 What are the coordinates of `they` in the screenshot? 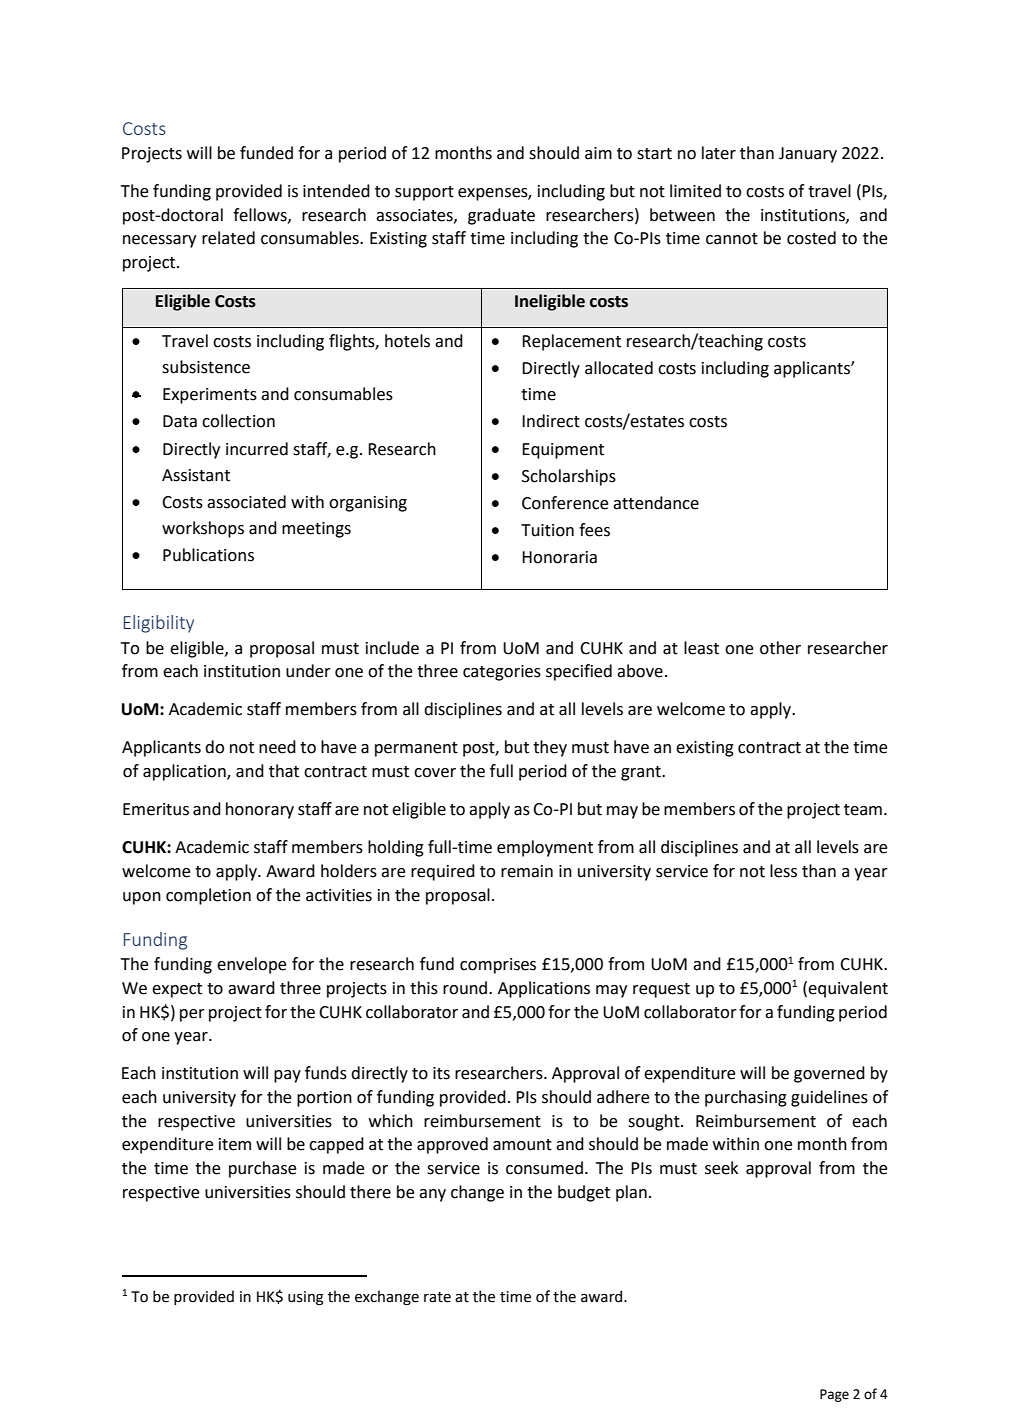 It's located at (550, 748).
